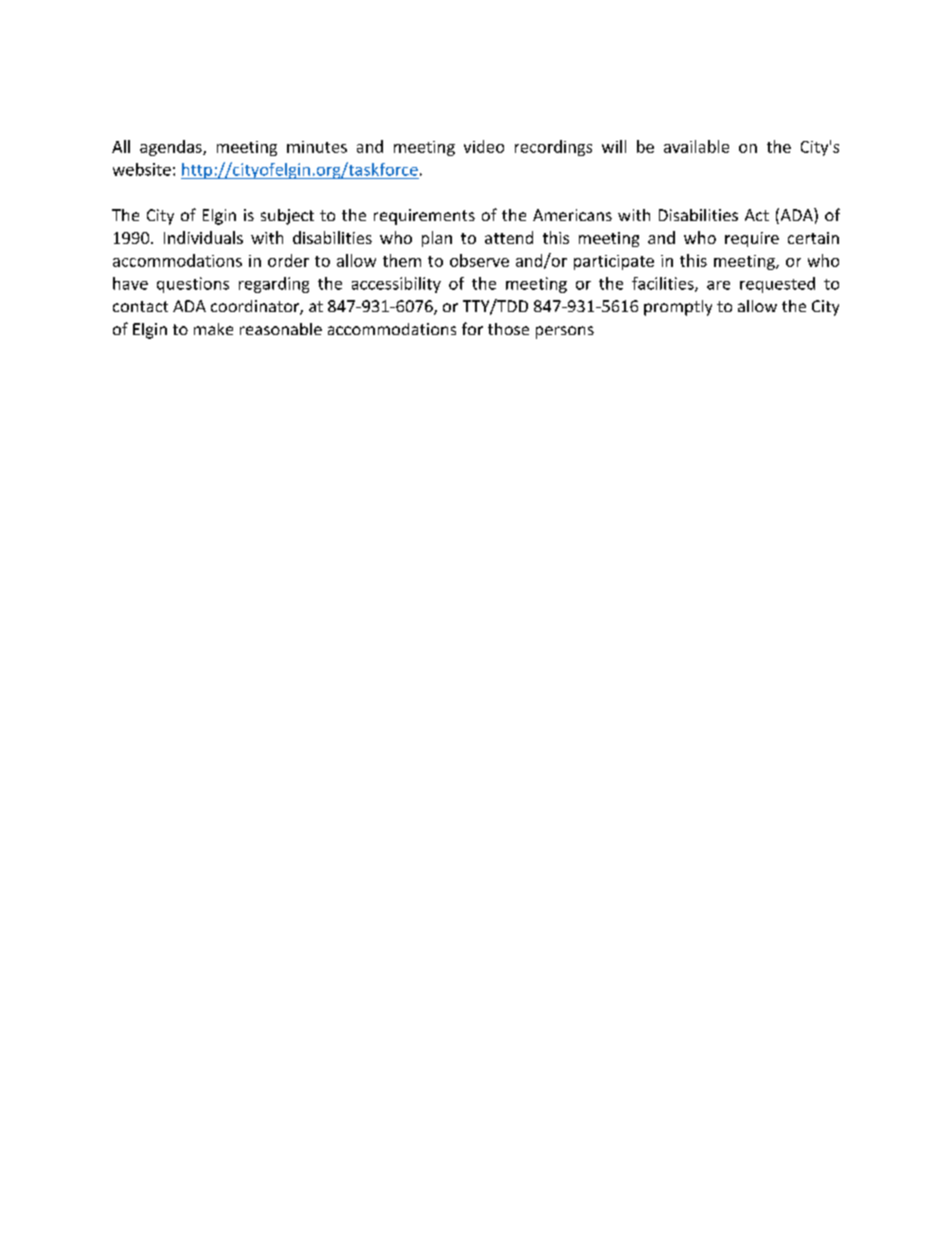 The image size is (952, 1233). Describe the element at coordinates (484, 146) in the screenshot. I see `video` at that location.
